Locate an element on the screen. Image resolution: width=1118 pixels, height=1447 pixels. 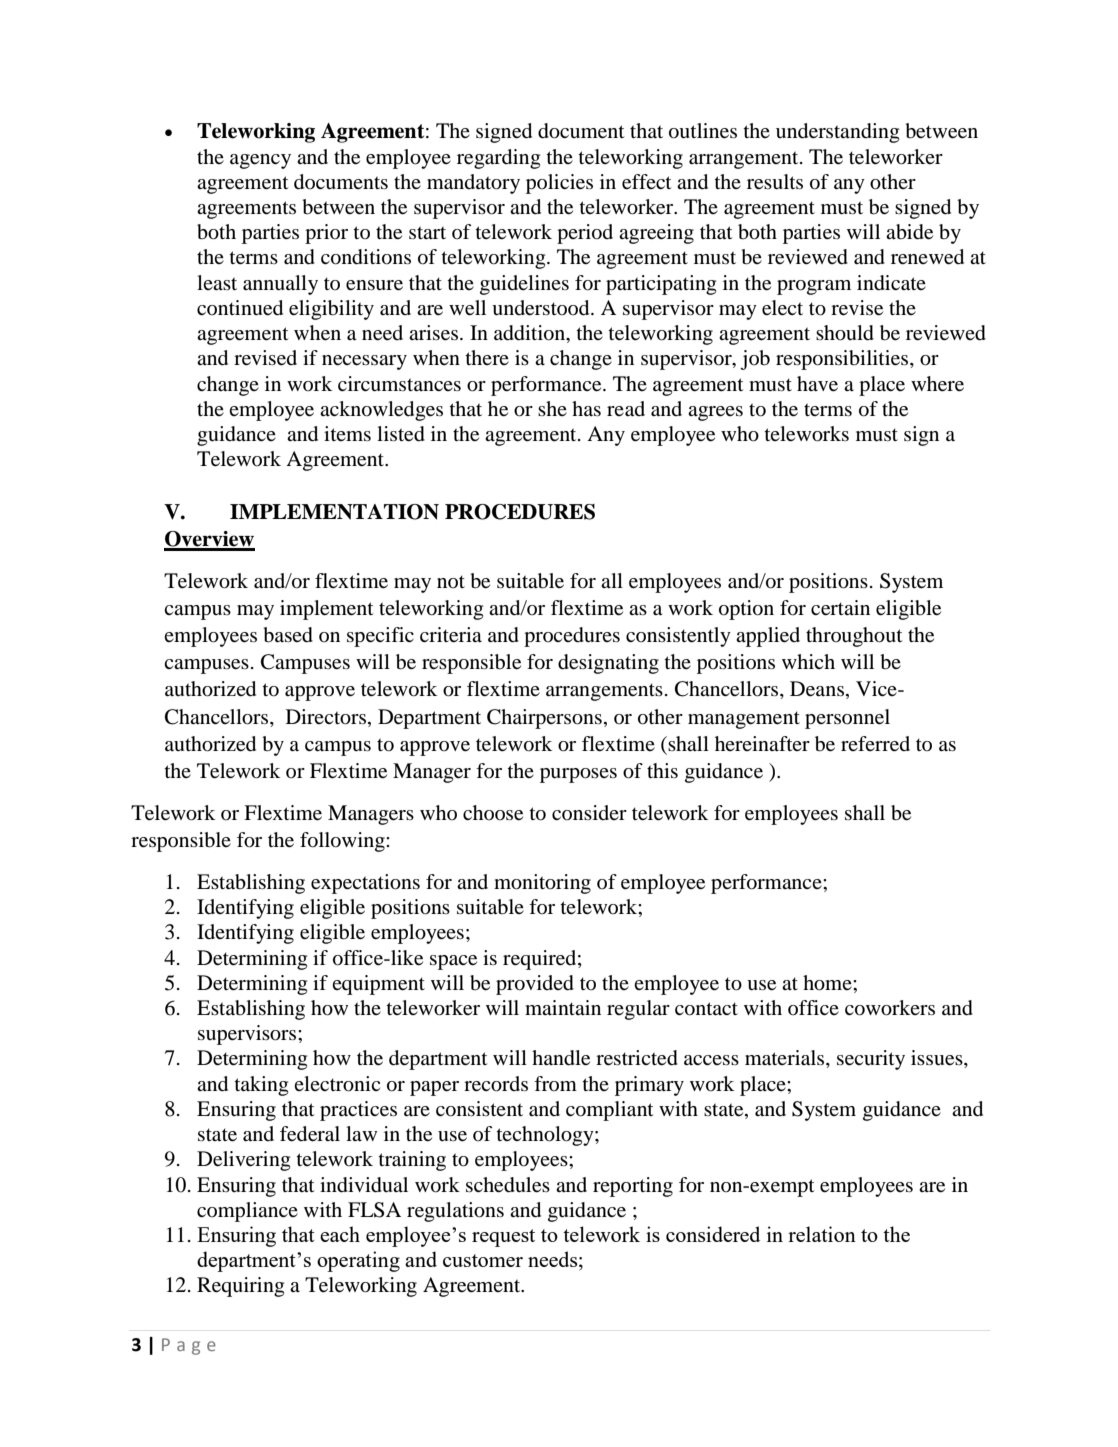
personnel is located at coordinates (847, 719).
